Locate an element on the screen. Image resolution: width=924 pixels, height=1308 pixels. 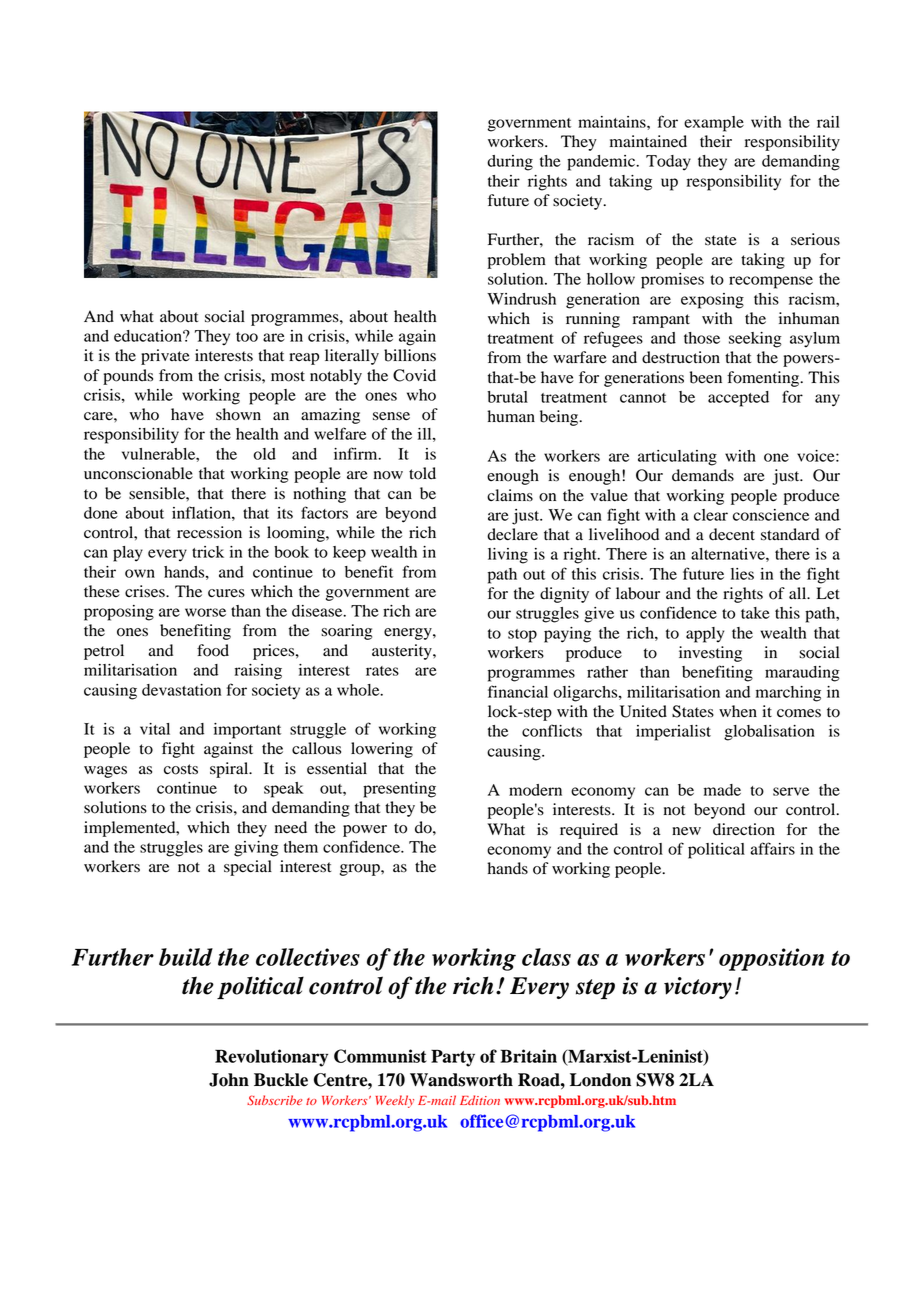
too is located at coordinates (247, 337).
